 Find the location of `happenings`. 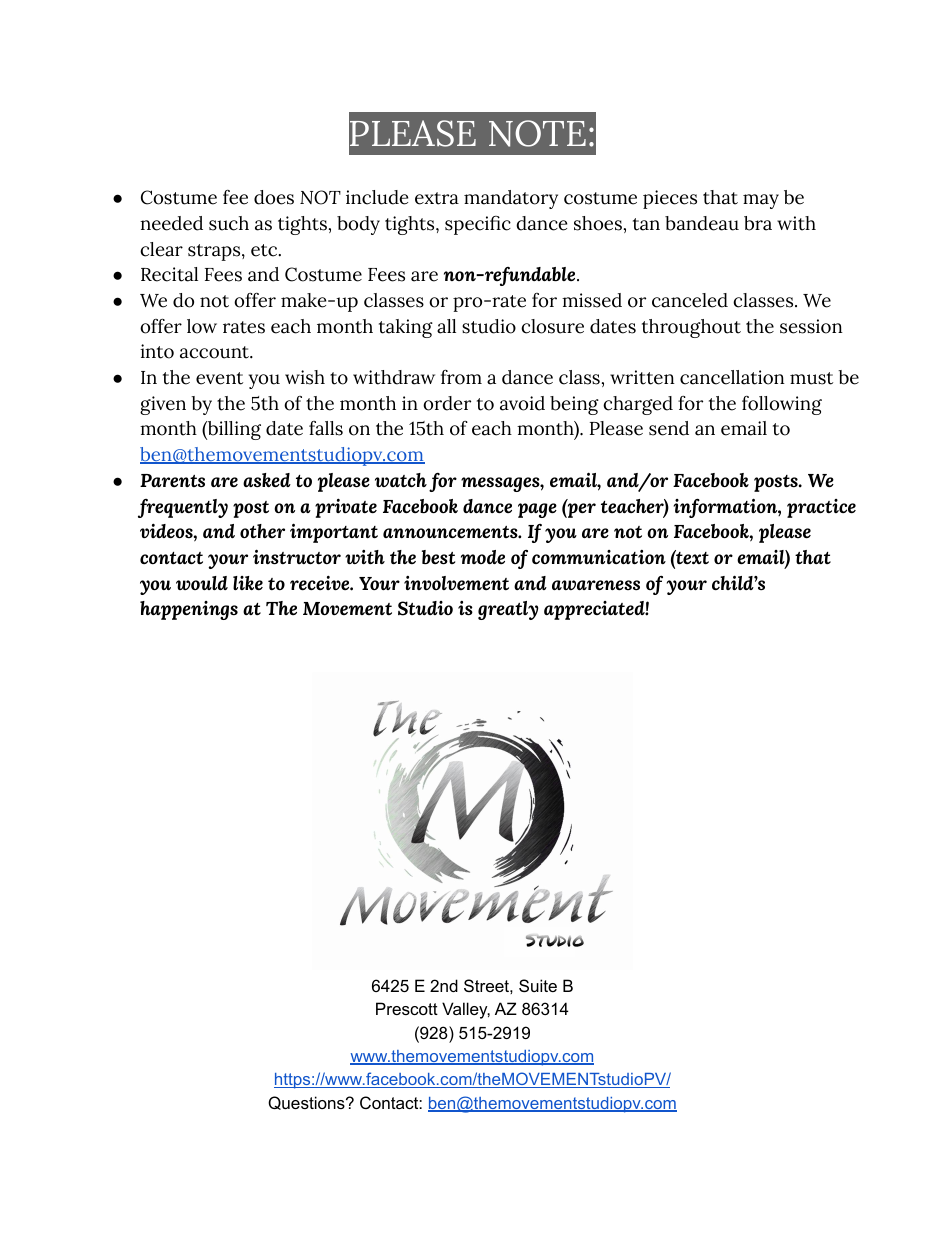

happenings is located at coordinates (189, 610).
